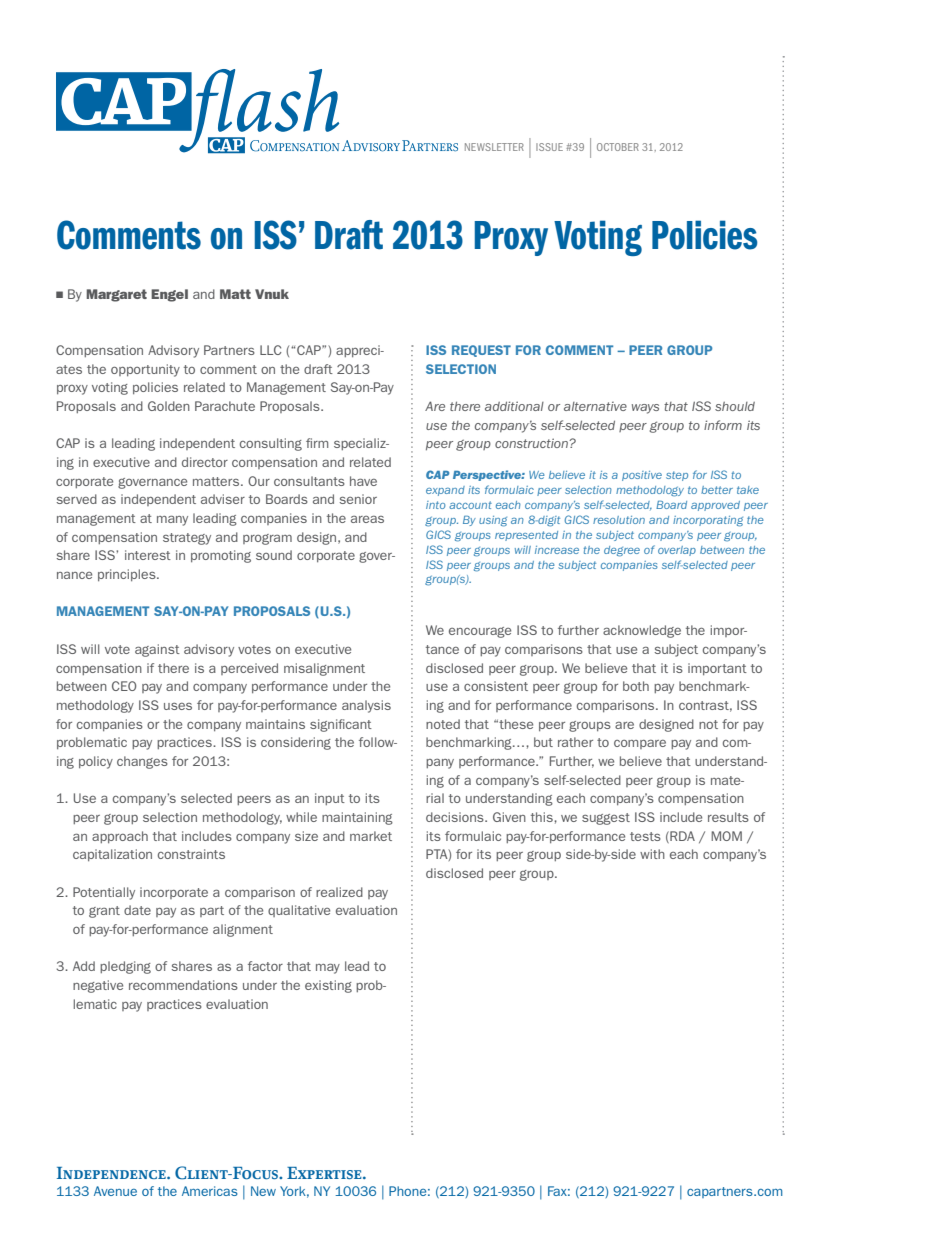 This document has width=952, height=1233. Describe the element at coordinates (652, 854) in the document. I see `with` at that location.
